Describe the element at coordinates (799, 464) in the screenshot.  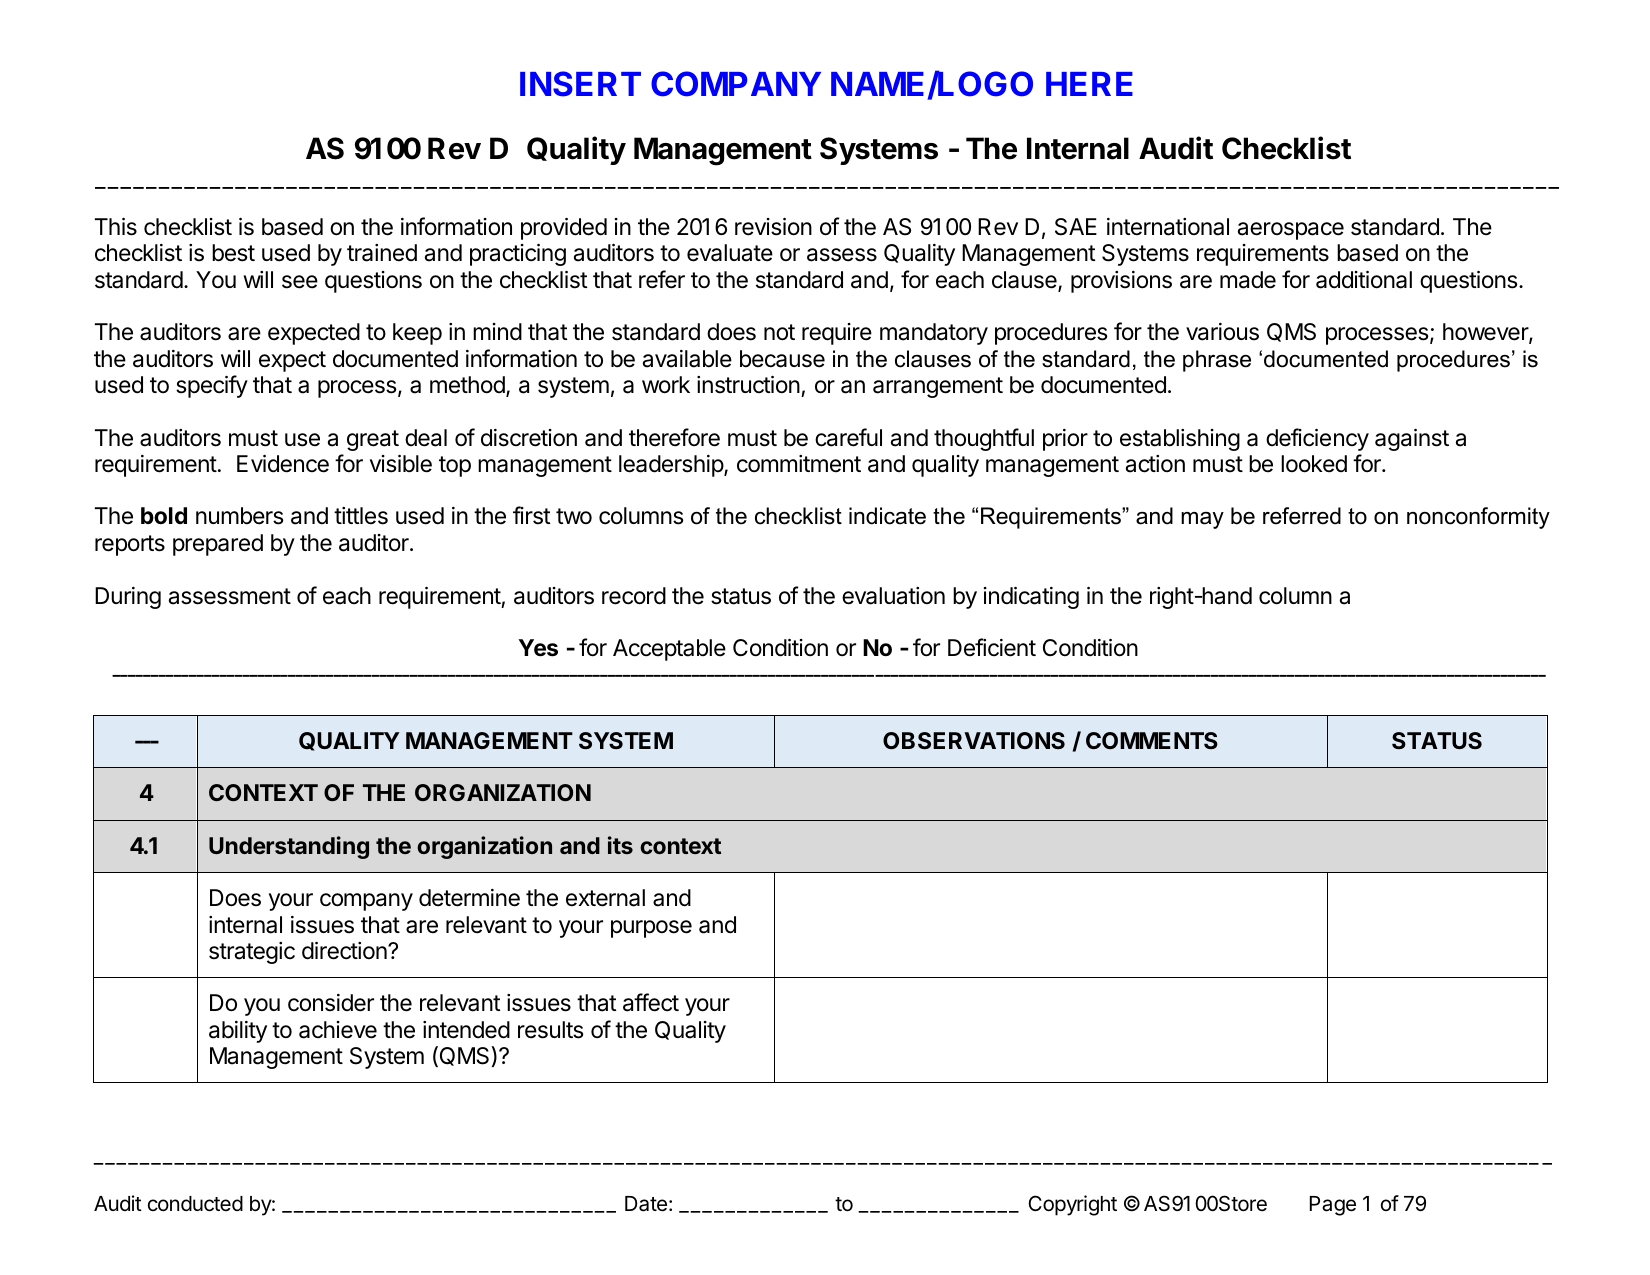
I see `commitment` at that location.
